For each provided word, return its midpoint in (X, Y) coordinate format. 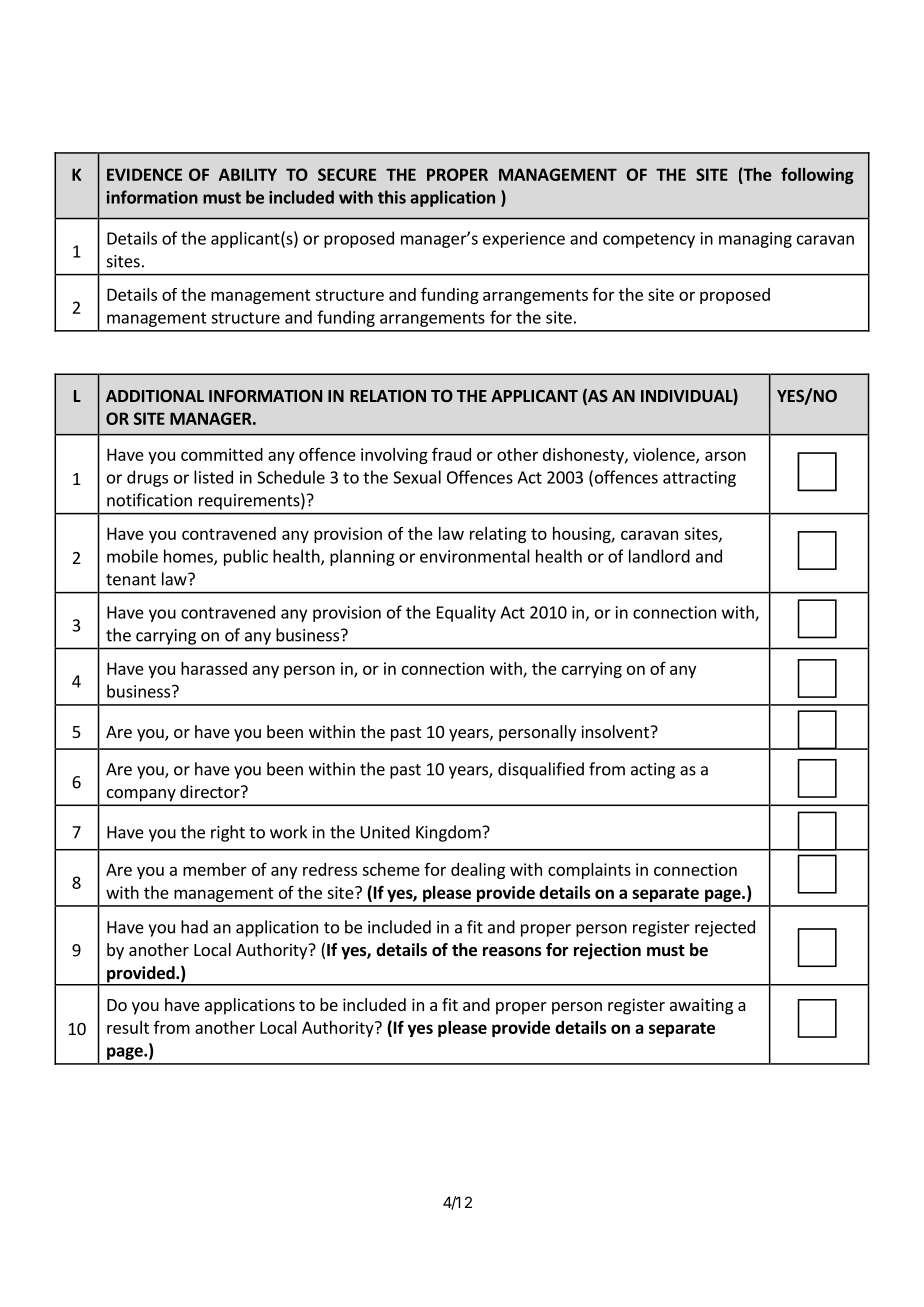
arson (725, 456)
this (392, 197)
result (128, 1027)
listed (213, 477)
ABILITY (248, 174)
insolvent (616, 731)
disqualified (541, 770)
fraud (451, 454)
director (211, 791)
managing (755, 240)
